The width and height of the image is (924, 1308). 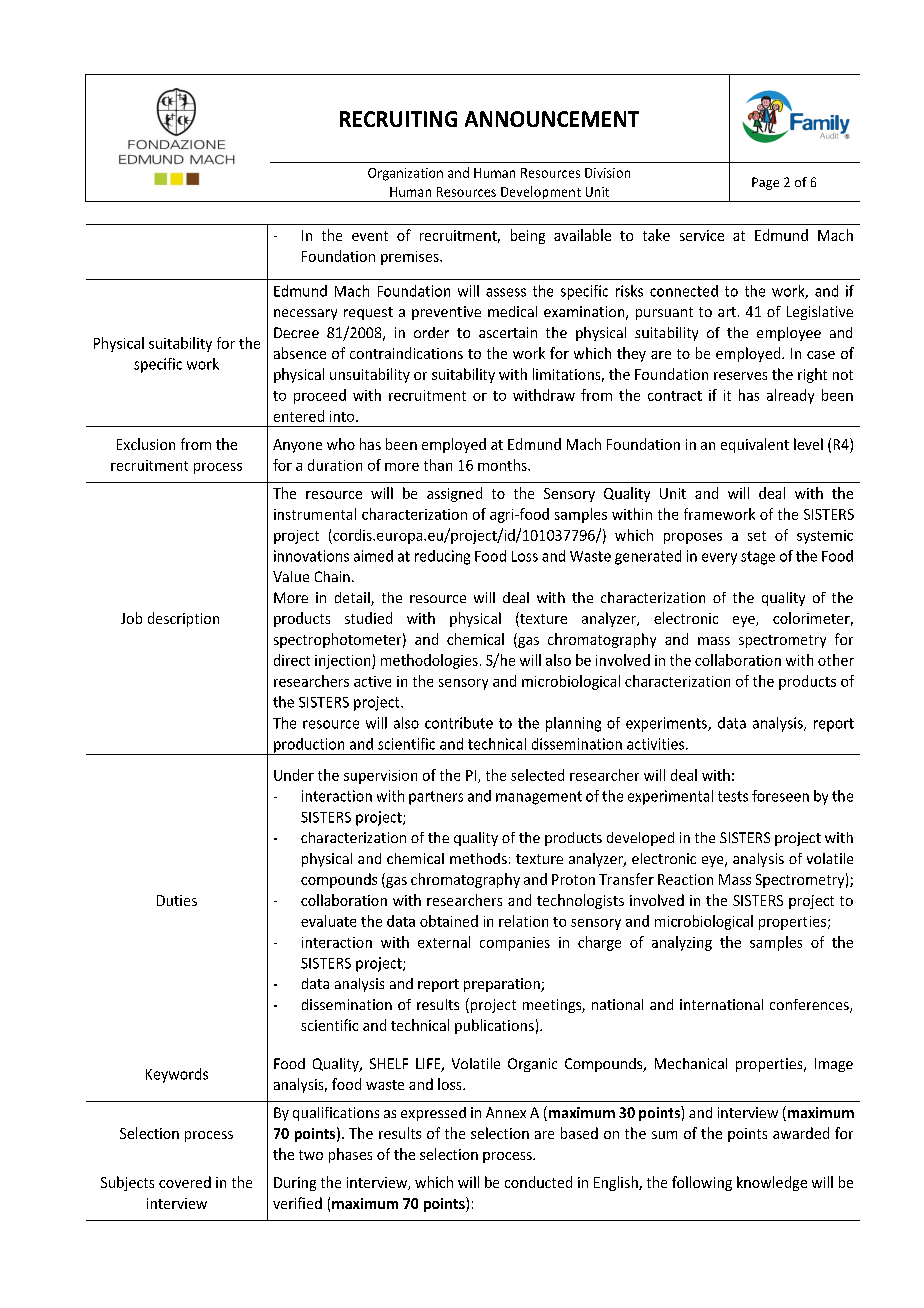 What do you see at coordinates (541, 194) in the image?
I see `Development` at bounding box center [541, 194].
